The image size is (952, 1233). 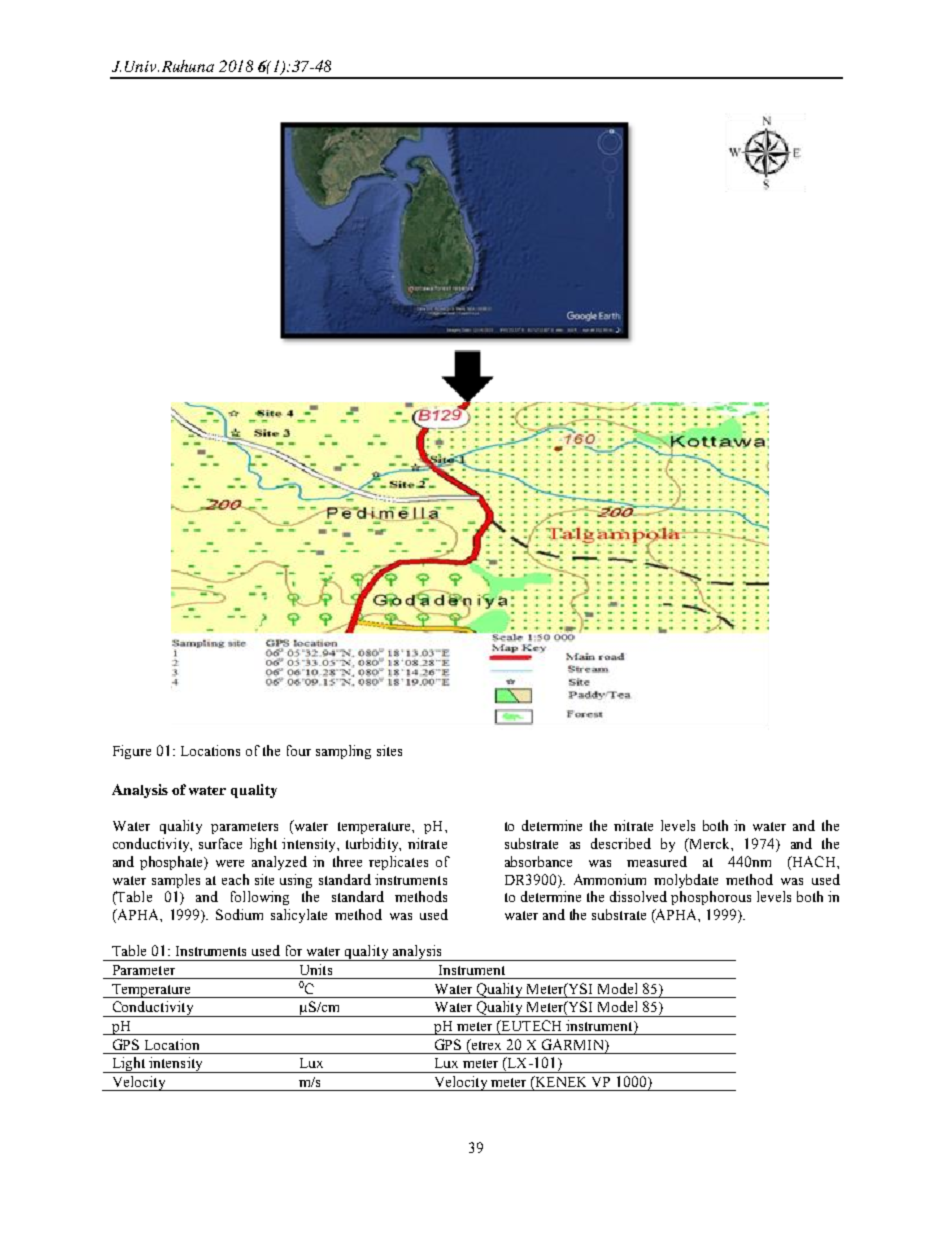 I want to click on replicates, so click(x=398, y=863).
